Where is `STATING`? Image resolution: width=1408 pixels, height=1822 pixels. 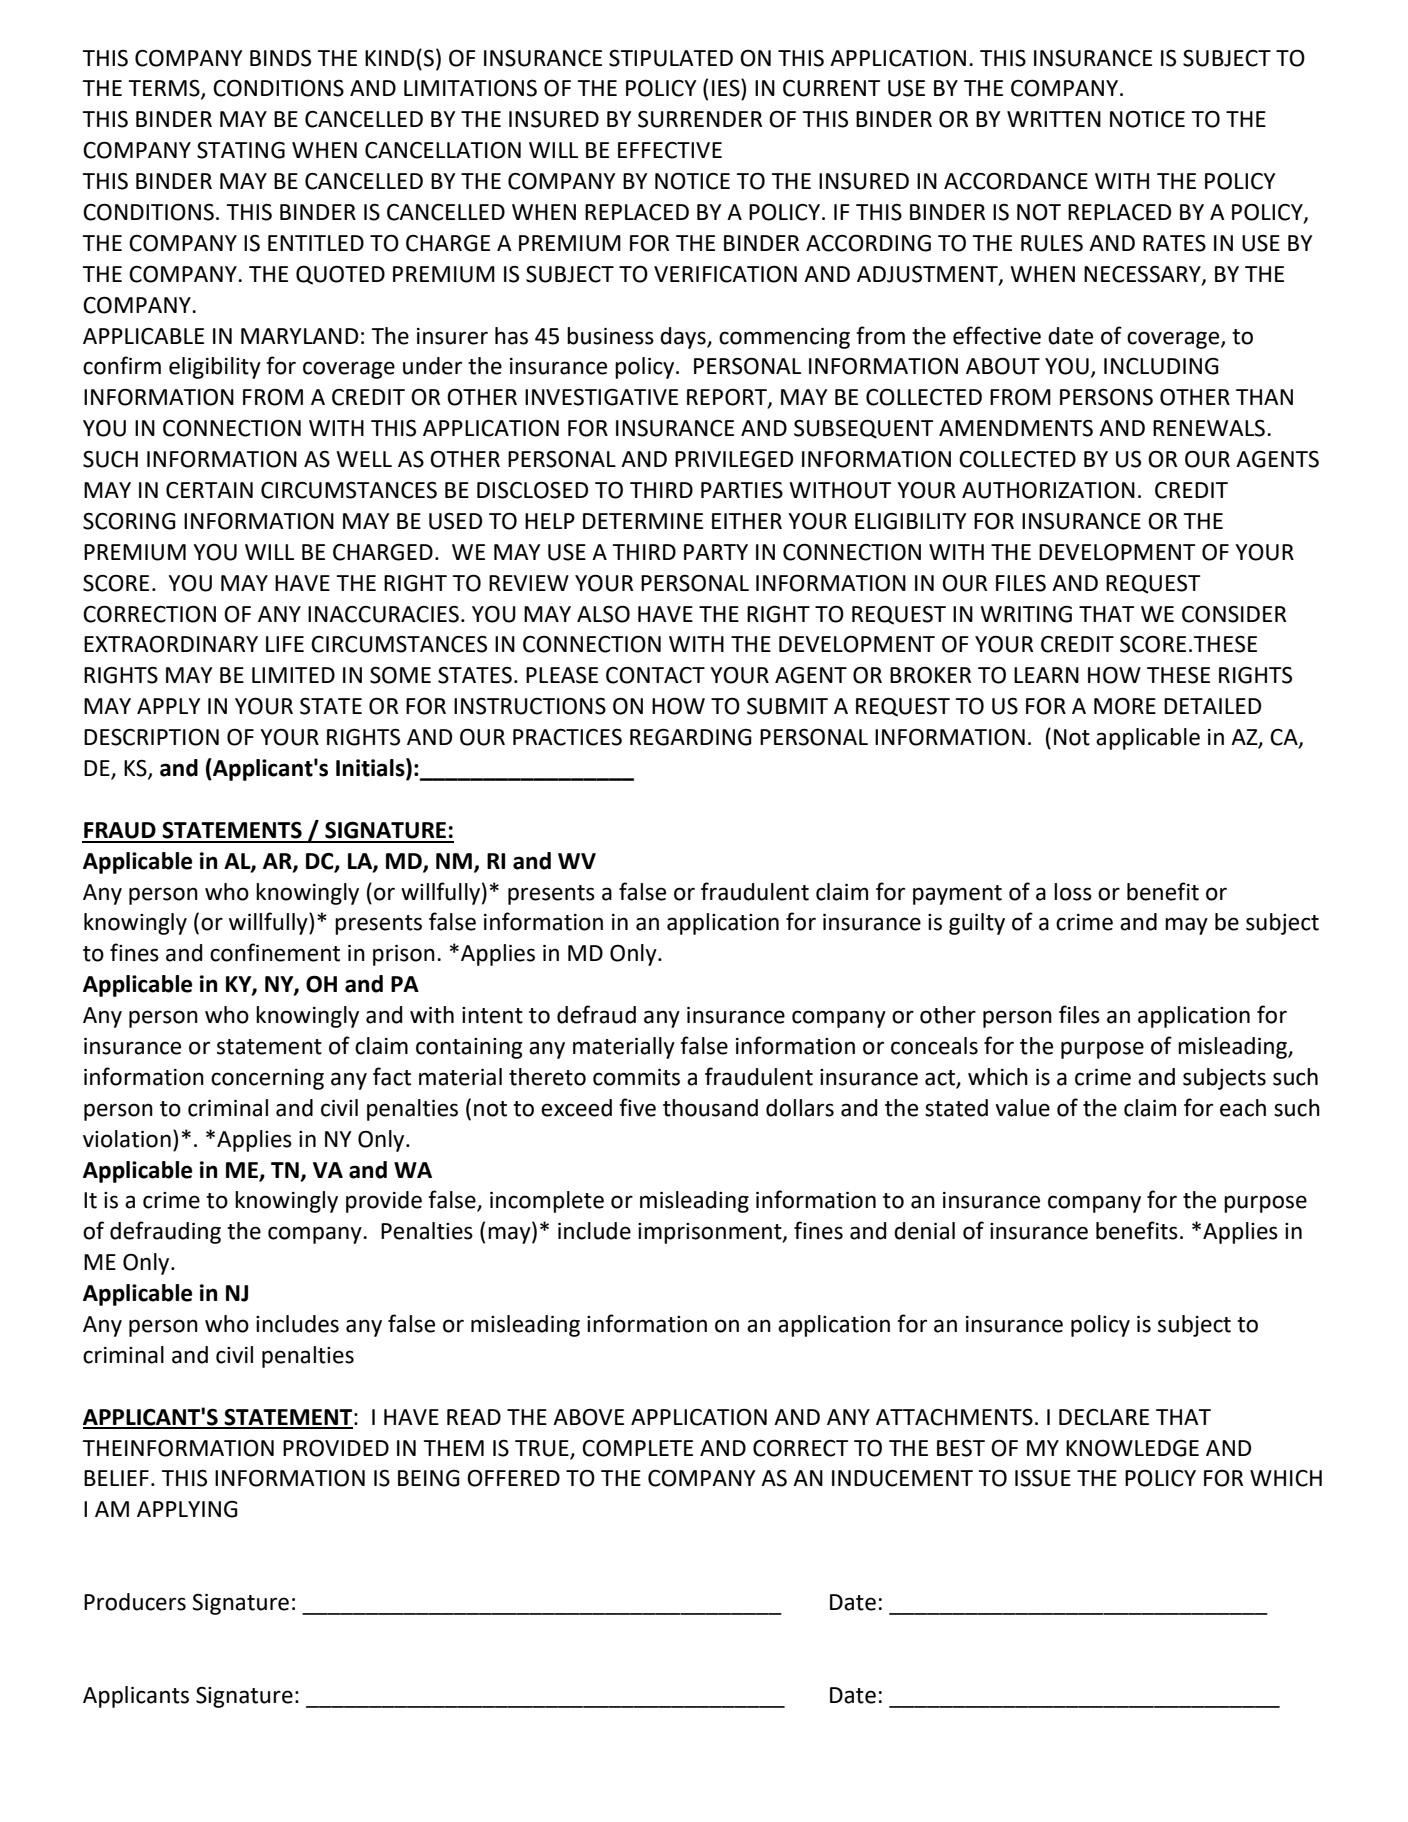
STATING is located at coordinates (241, 150).
